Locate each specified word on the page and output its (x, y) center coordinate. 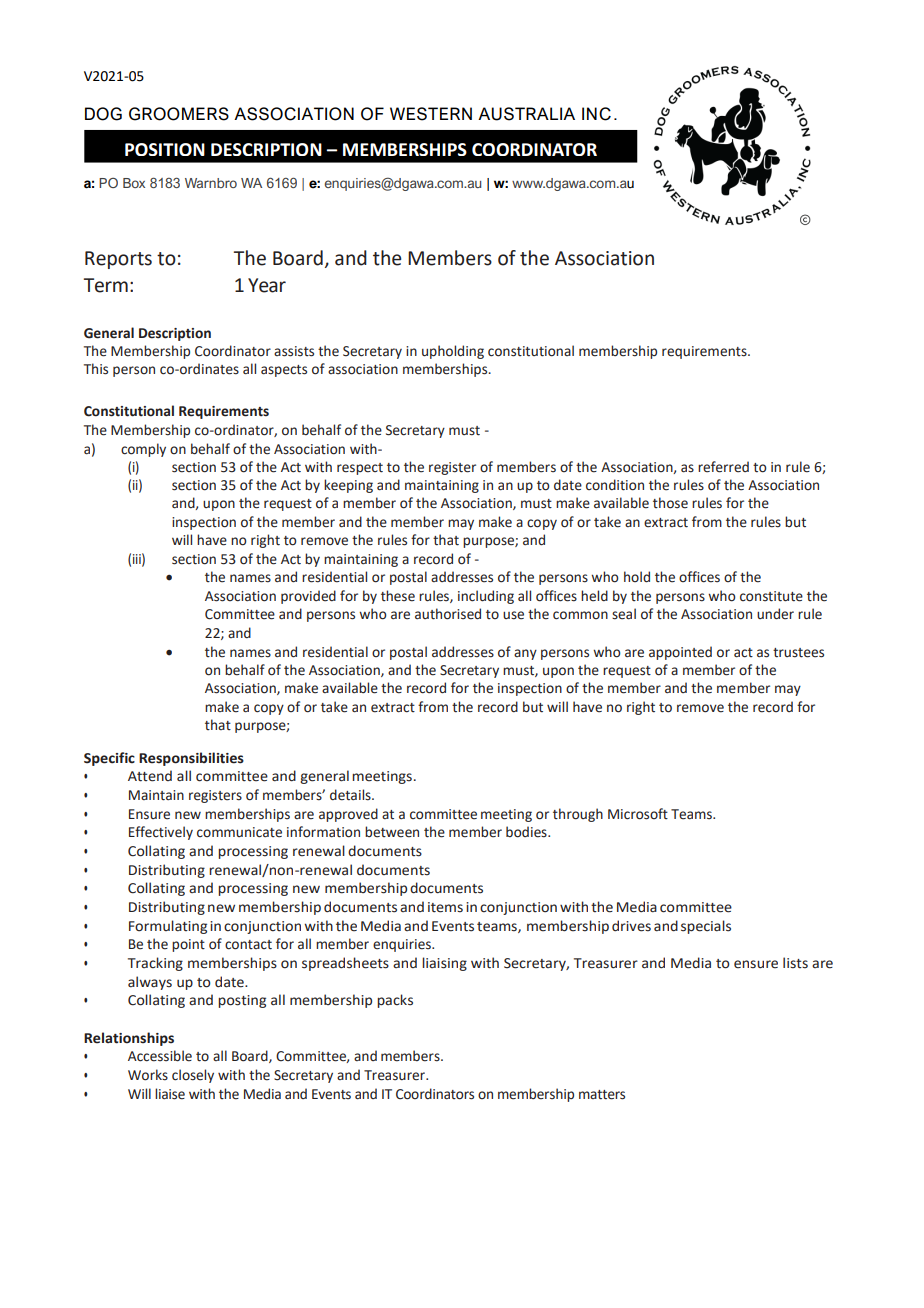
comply (143, 450)
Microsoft (638, 814)
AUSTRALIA (526, 114)
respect (360, 469)
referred (723, 467)
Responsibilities (191, 759)
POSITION (165, 149)
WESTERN (431, 114)
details (351, 795)
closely (193, 1076)
